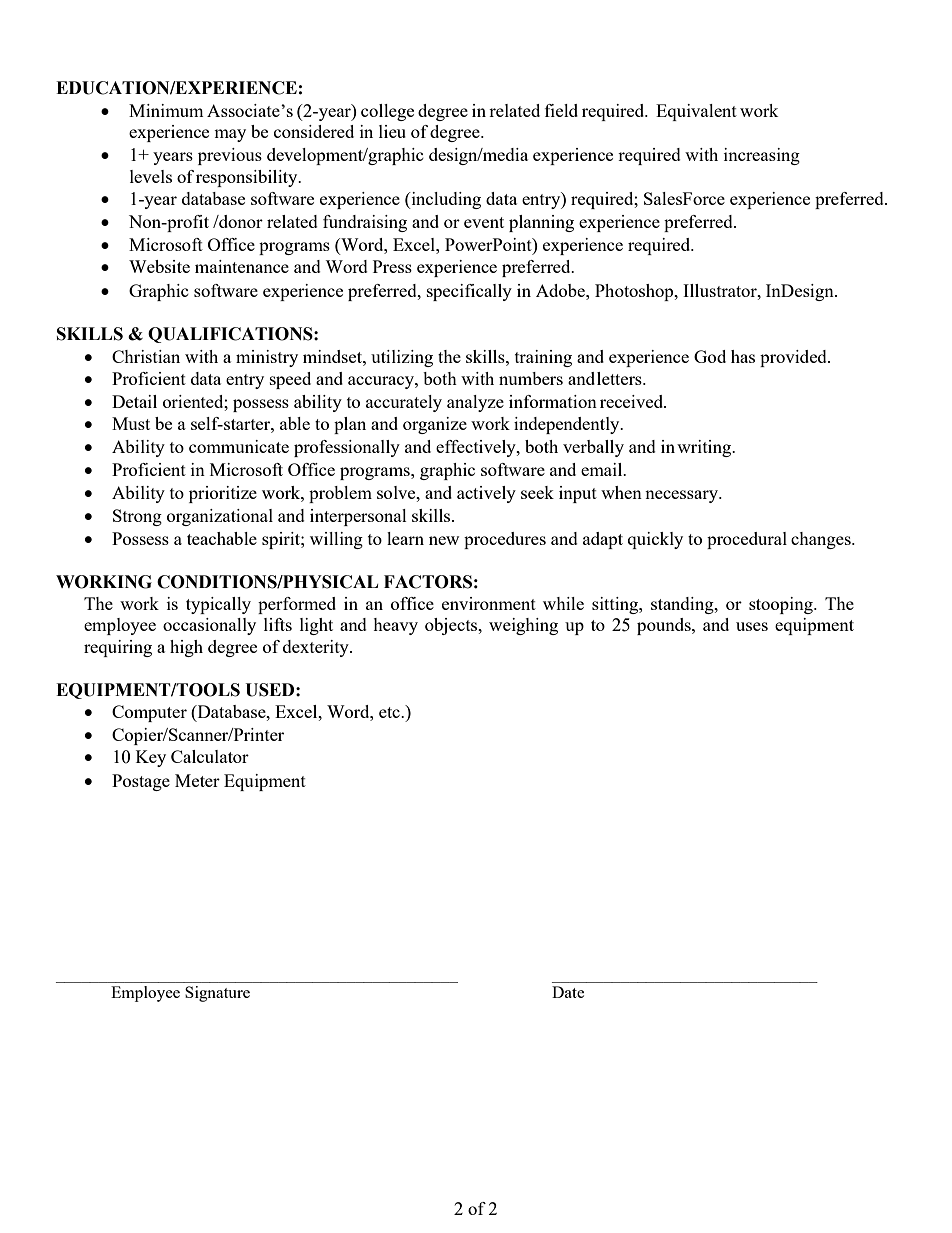 Image resolution: width=952 pixels, height=1233 pixels. I want to click on may, so click(230, 135).
